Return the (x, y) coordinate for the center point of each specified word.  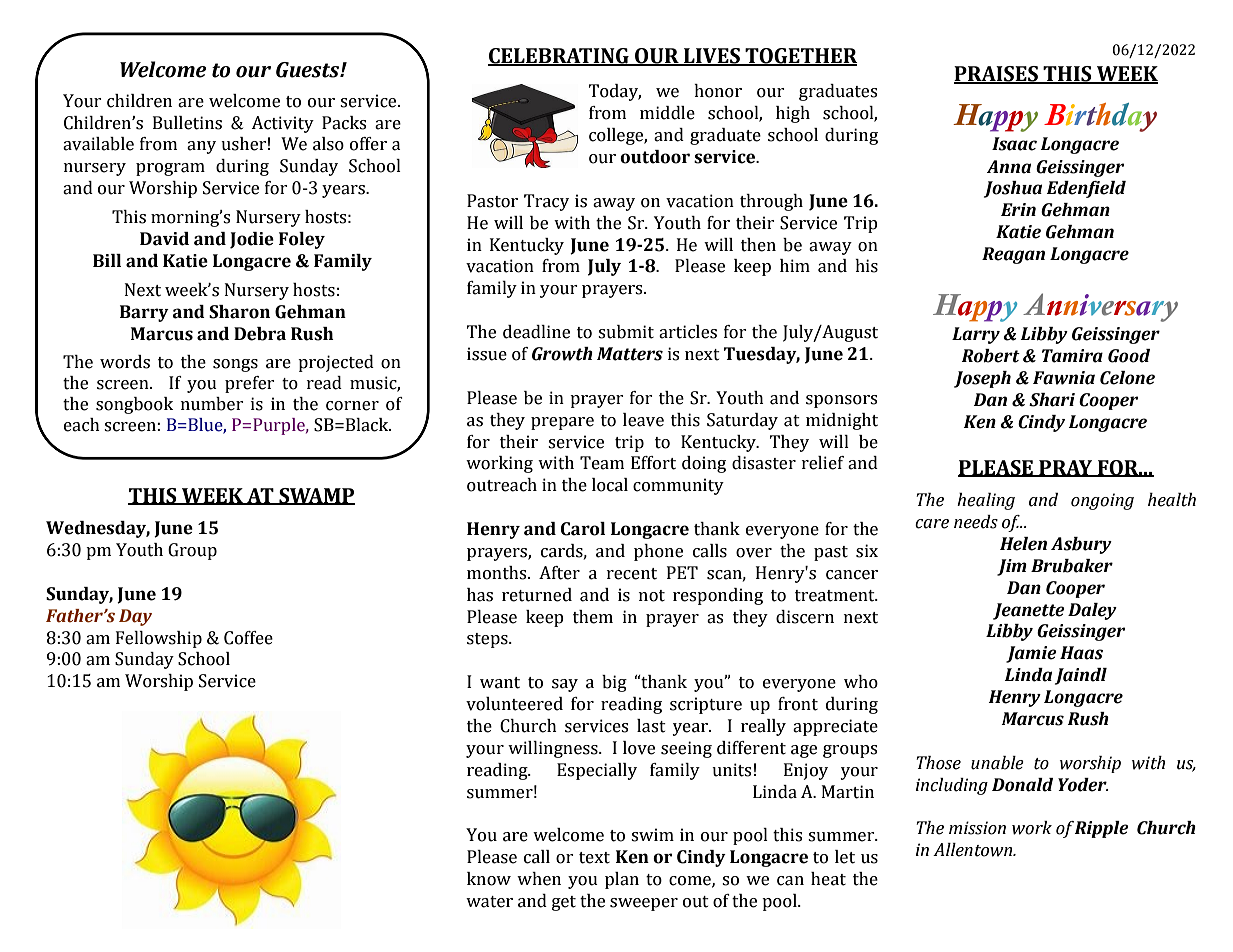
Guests (309, 70)
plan (622, 880)
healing (986, 501)
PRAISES (997, 75)
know (489, 879)
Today (615, 92)
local (610, 485)
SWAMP (316, 496)
